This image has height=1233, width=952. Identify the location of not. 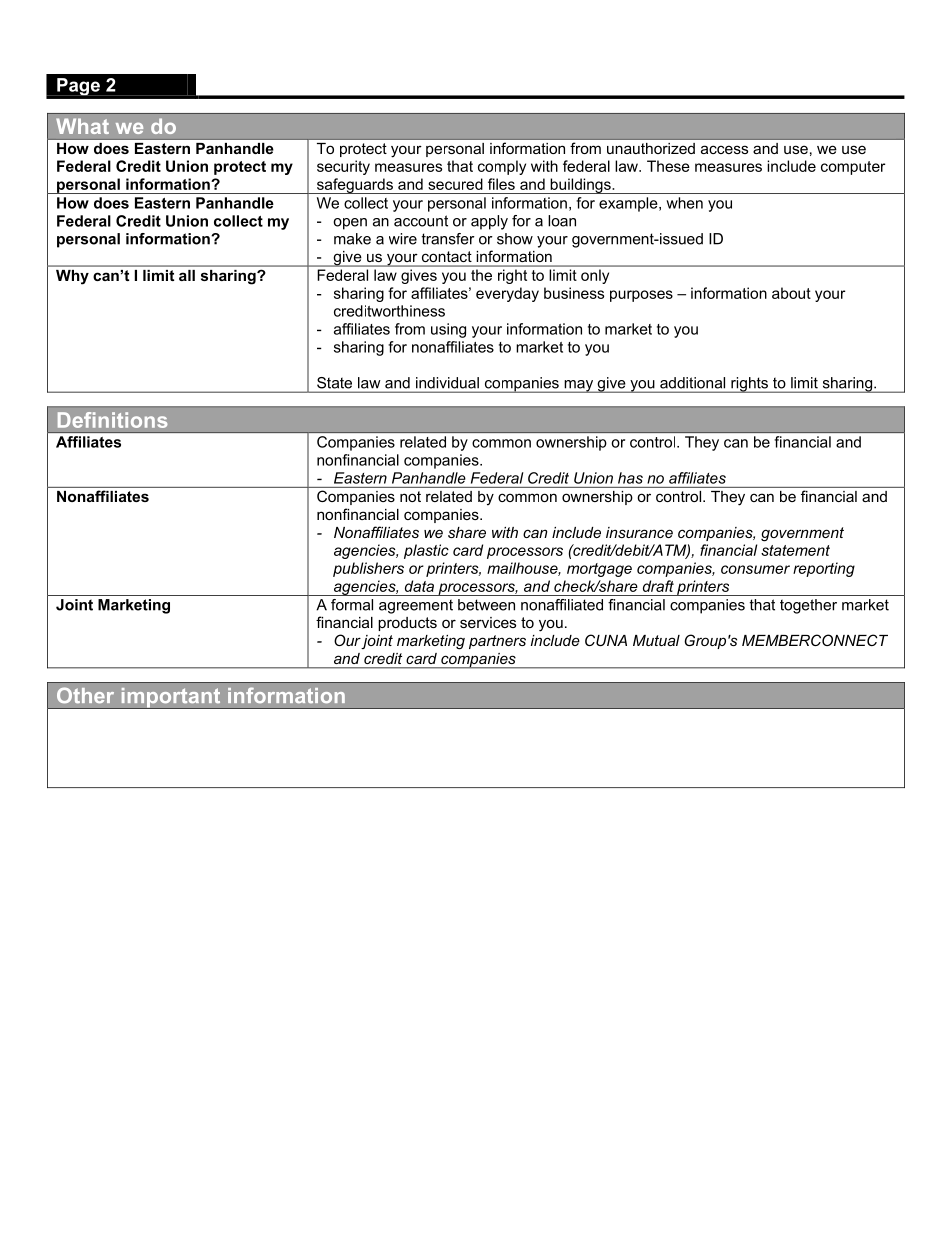
(410, 496).
